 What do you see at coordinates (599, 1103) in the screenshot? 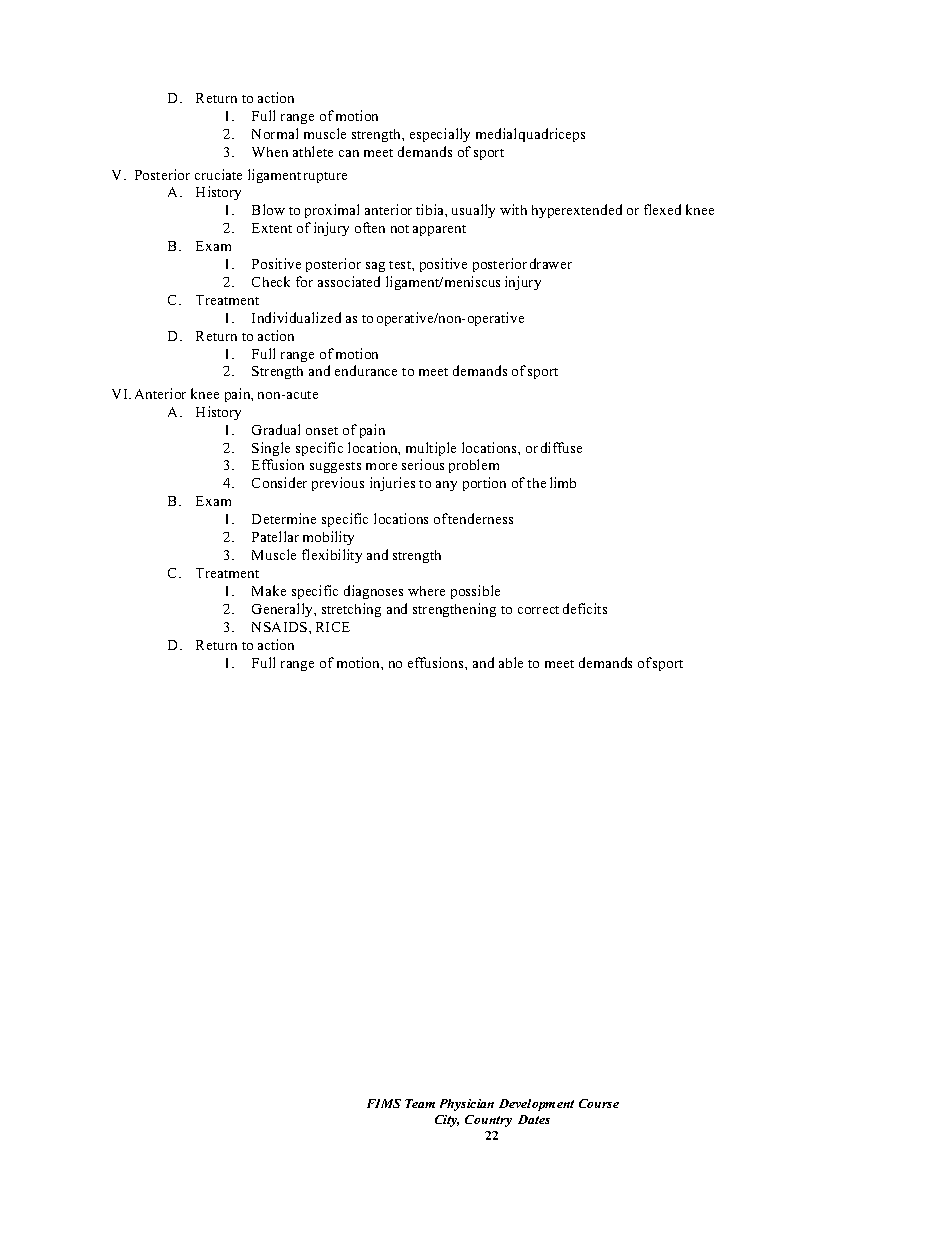
I see `Course` at bounding box center [599, 1103].
